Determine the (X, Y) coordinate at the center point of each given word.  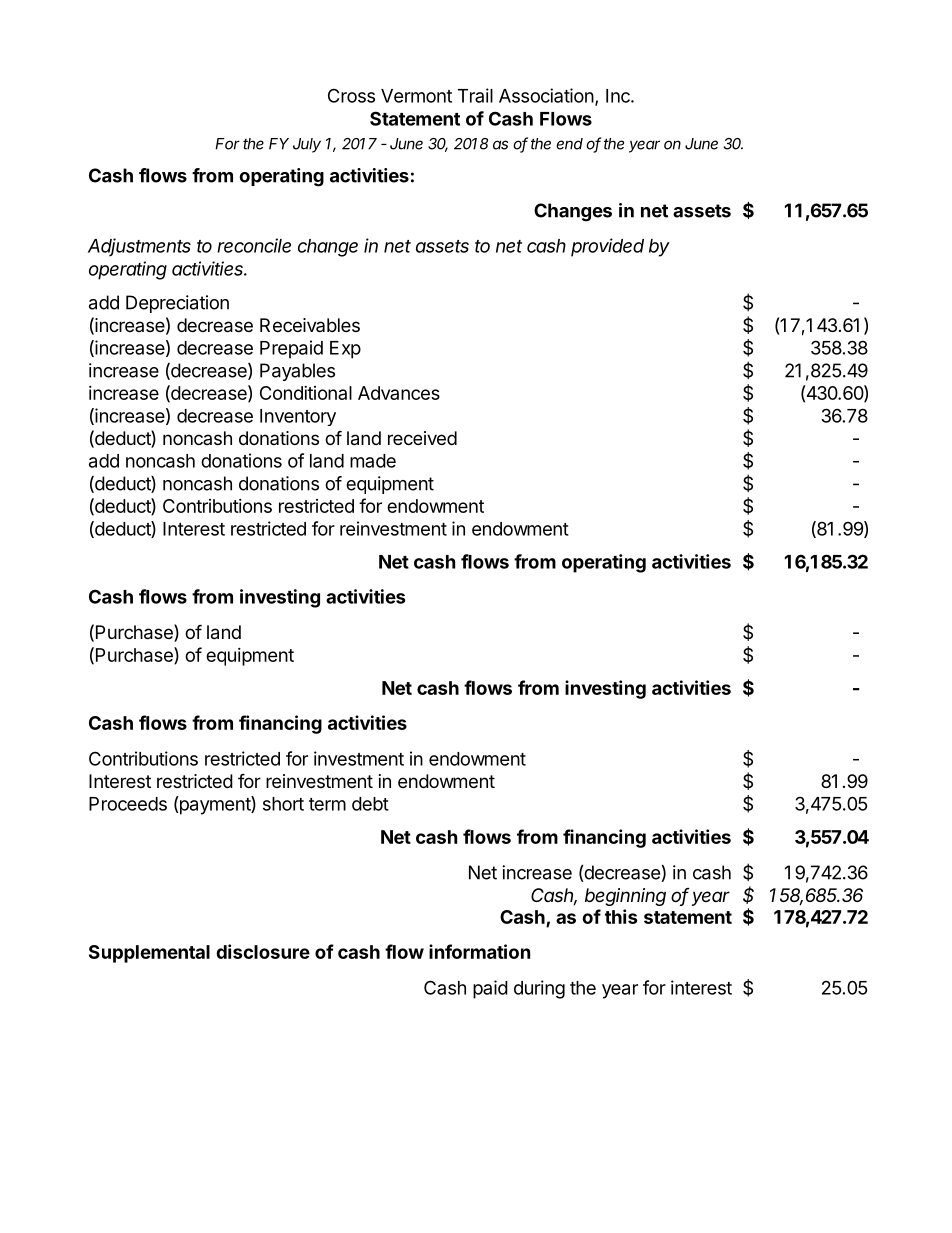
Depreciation (177, 304)
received (422, 438)
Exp (345, 350)
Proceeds (128, 804)
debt (370, 804)
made (373, 461)
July (307, 145)
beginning (625, 897)
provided (607, 247)
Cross (351, 95)
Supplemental (149, 954)
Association (546, 95)
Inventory (298, 417)
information (479, 951)
